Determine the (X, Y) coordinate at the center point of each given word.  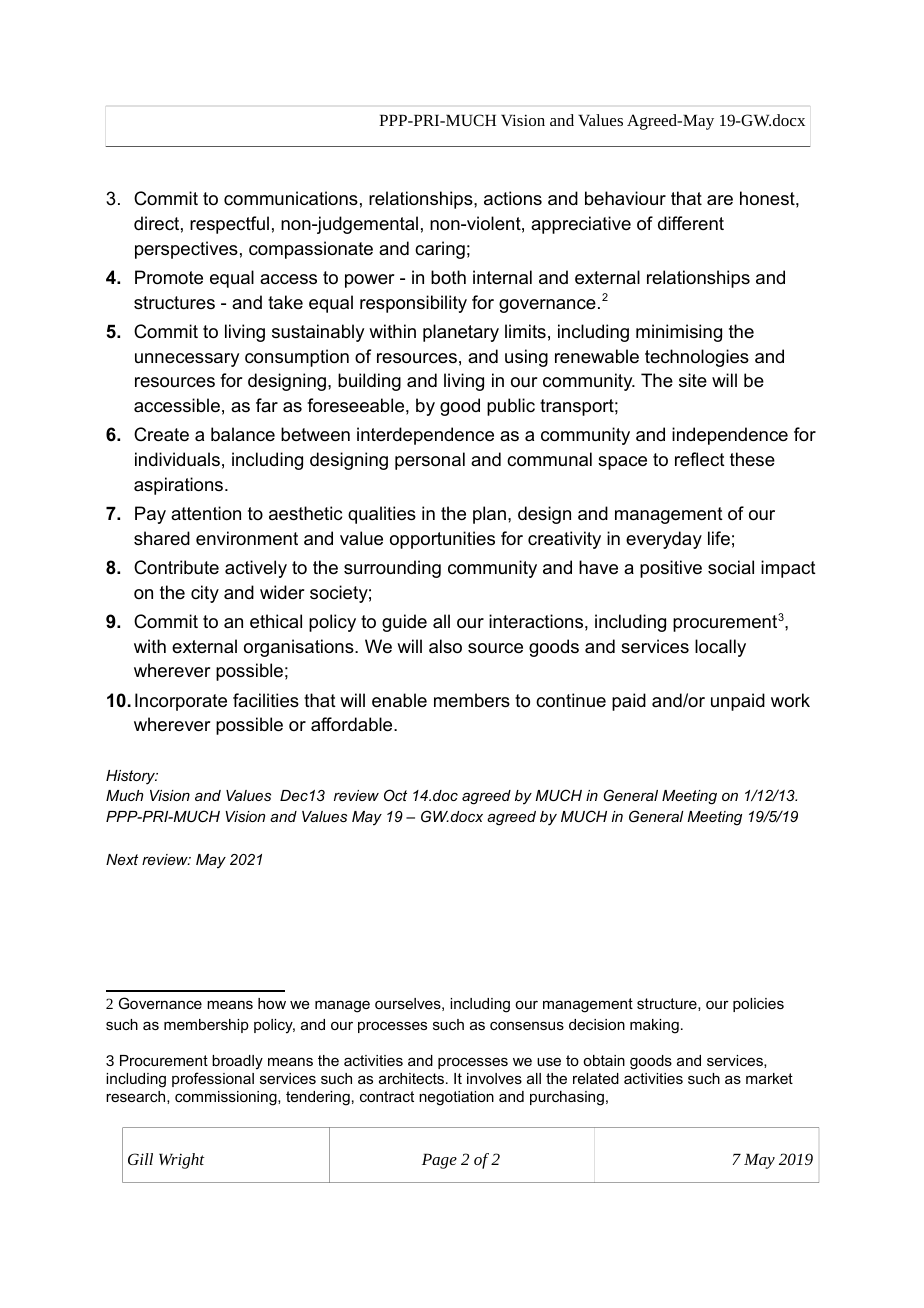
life (719, 538)
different (691, 223)
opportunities (442, 540)
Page (439, 1161)
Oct (395, 795)
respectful (229, 225)
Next (122, 859)
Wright (182, 1161)
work (790, 700)
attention (206, 513)
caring (440, 250)
